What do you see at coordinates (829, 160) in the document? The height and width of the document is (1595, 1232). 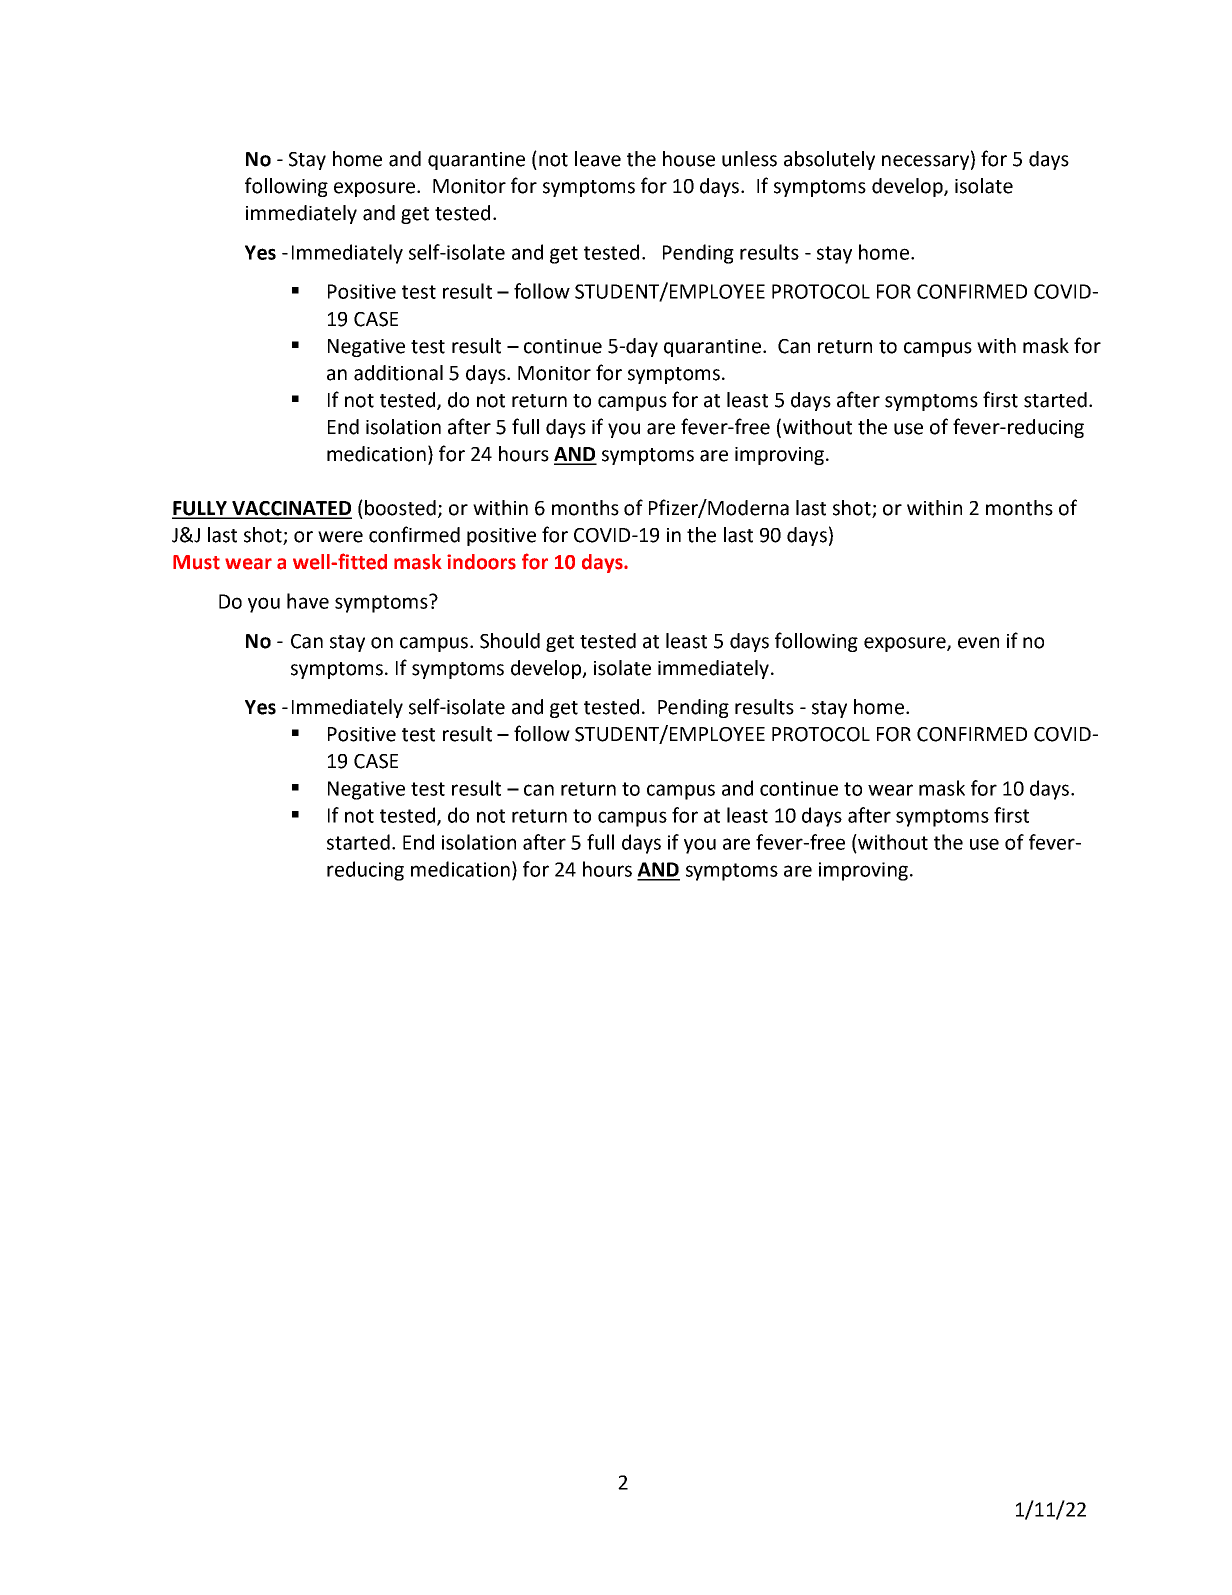 I see `absolutely` at bounding box center [829, 160].
